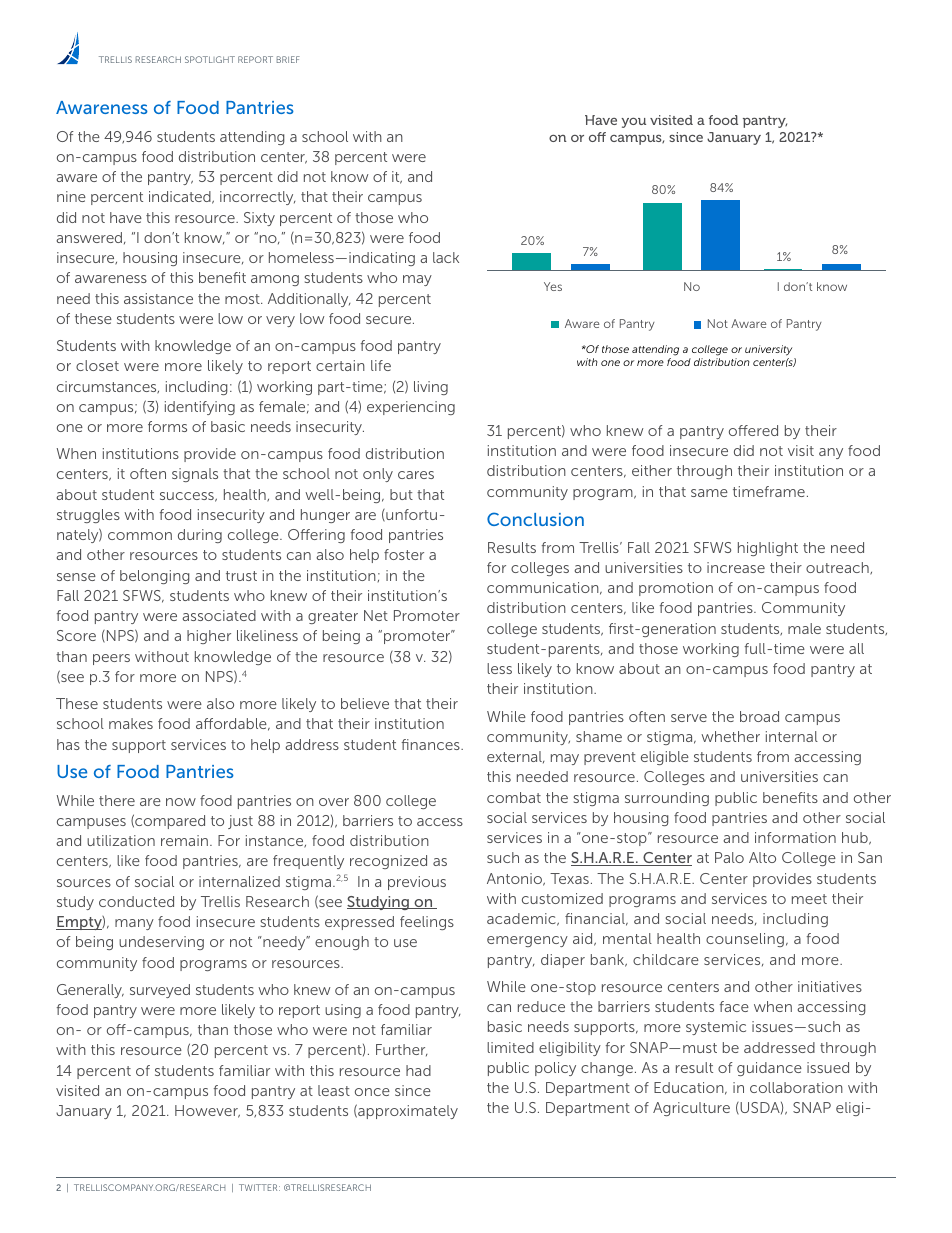 Image resolution: width=952 pixels, height=1233 pixels. What do you see at coordinates (195, 475) in the page?
I see `signals` at bounding box center [195, 475].
